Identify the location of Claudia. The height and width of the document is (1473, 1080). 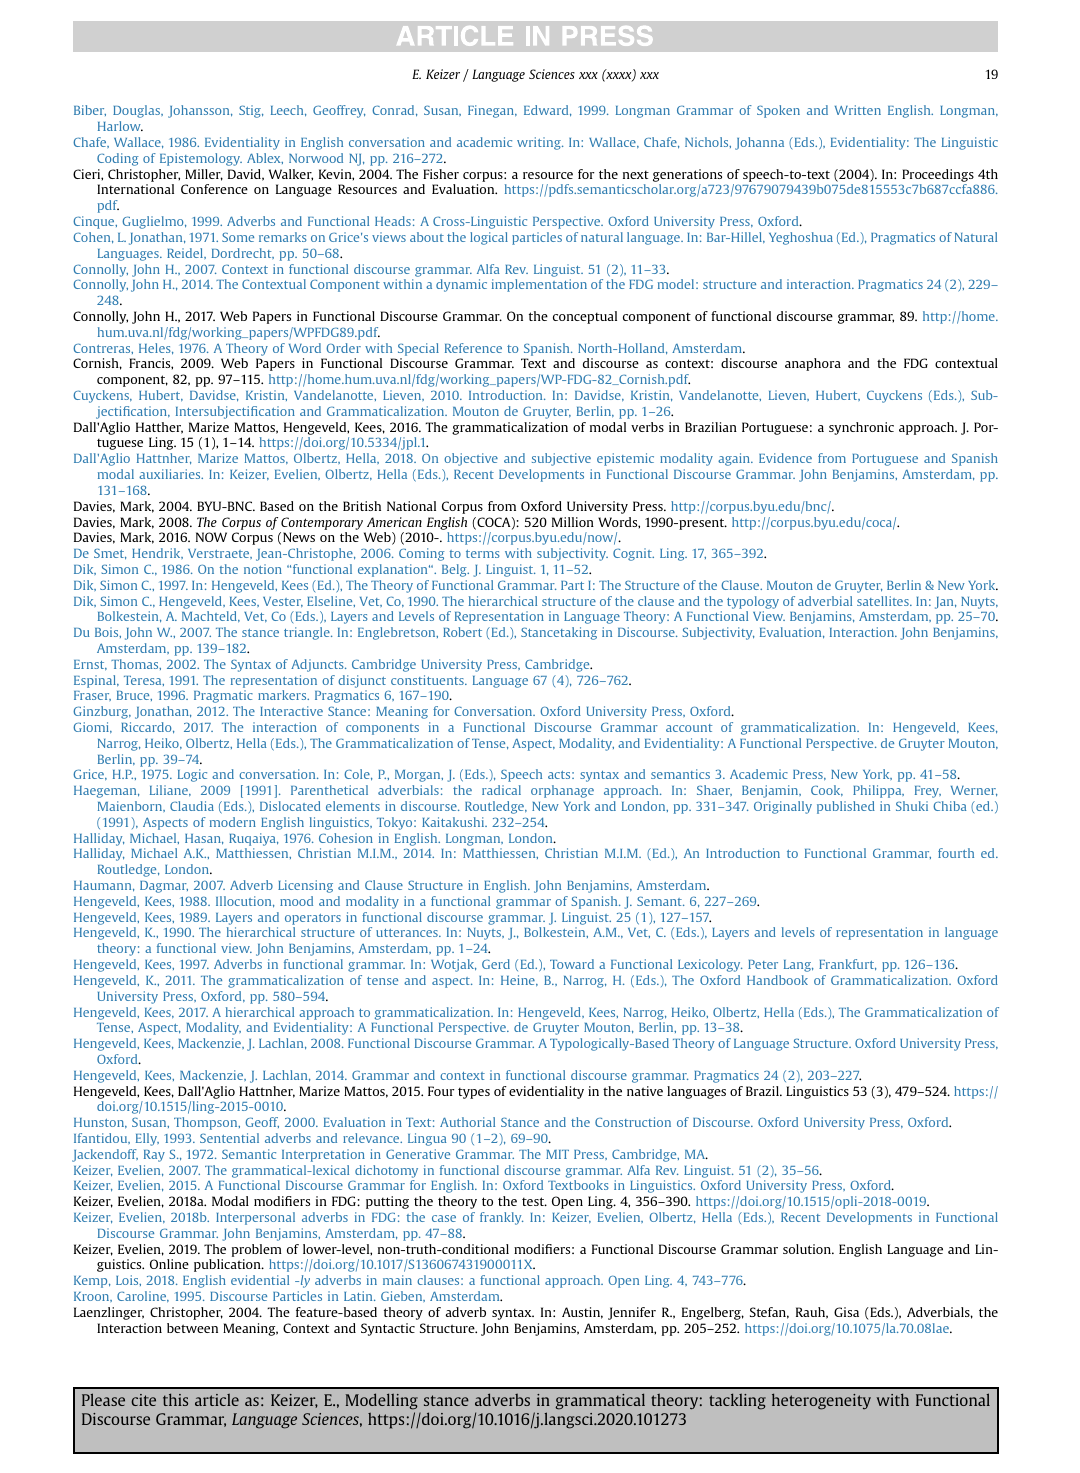
(192, 806).
